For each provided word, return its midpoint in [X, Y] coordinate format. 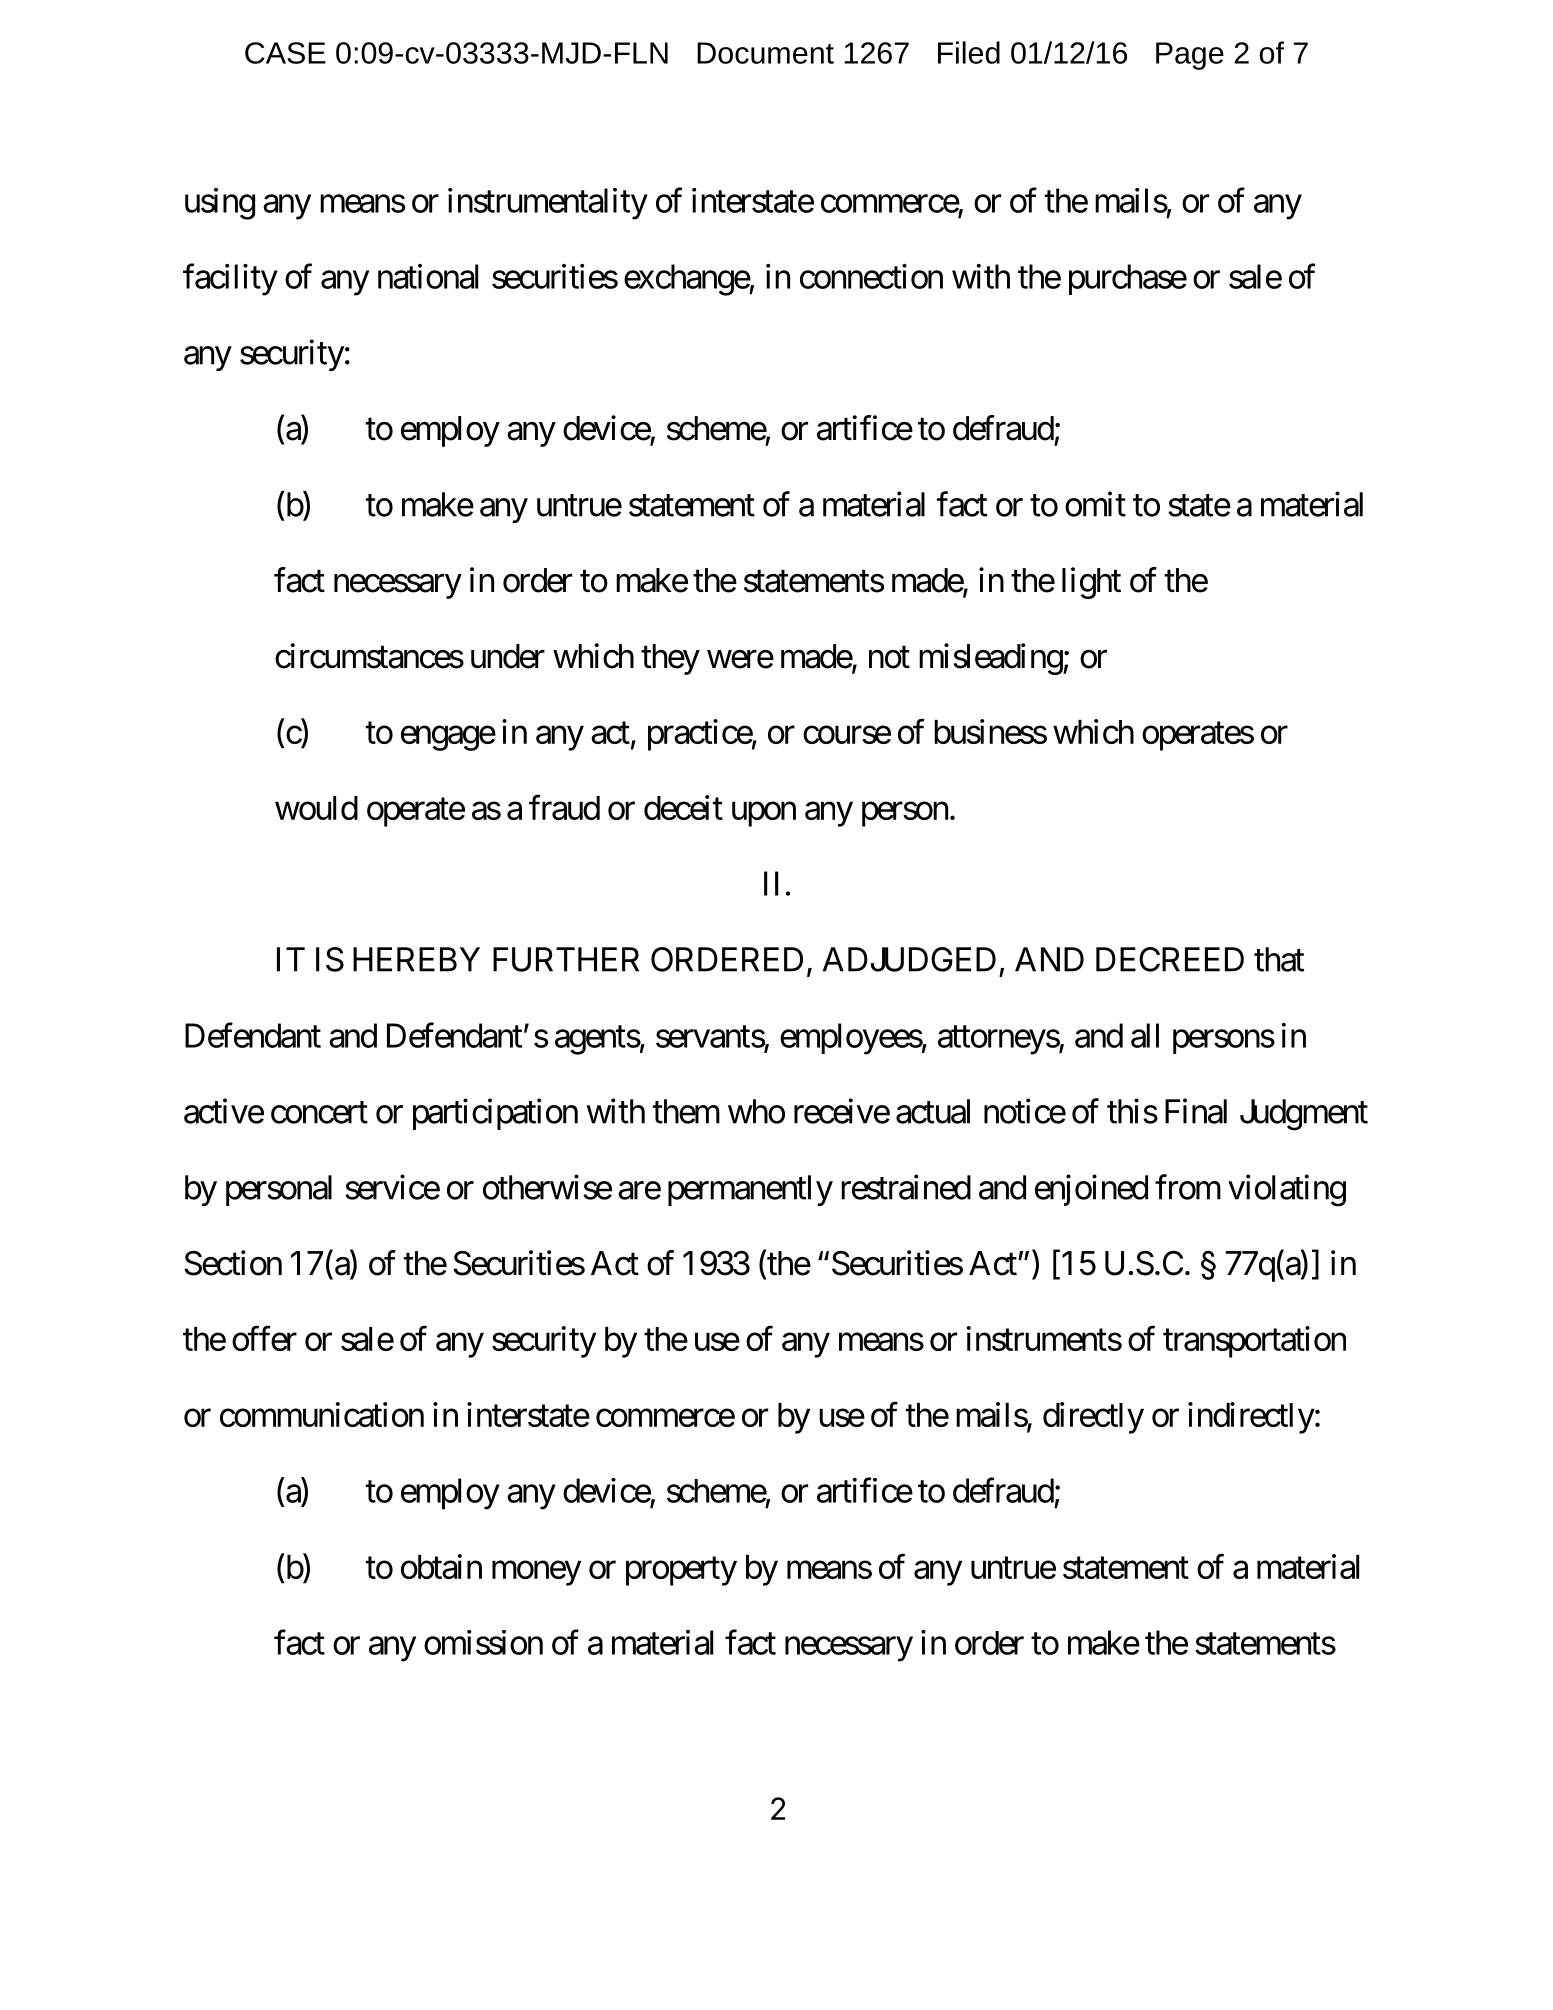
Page [1190, 56]
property [681, 1571]
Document [765, 53]
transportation [1254, 1342]
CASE [285, 53]
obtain [441, 1566]
